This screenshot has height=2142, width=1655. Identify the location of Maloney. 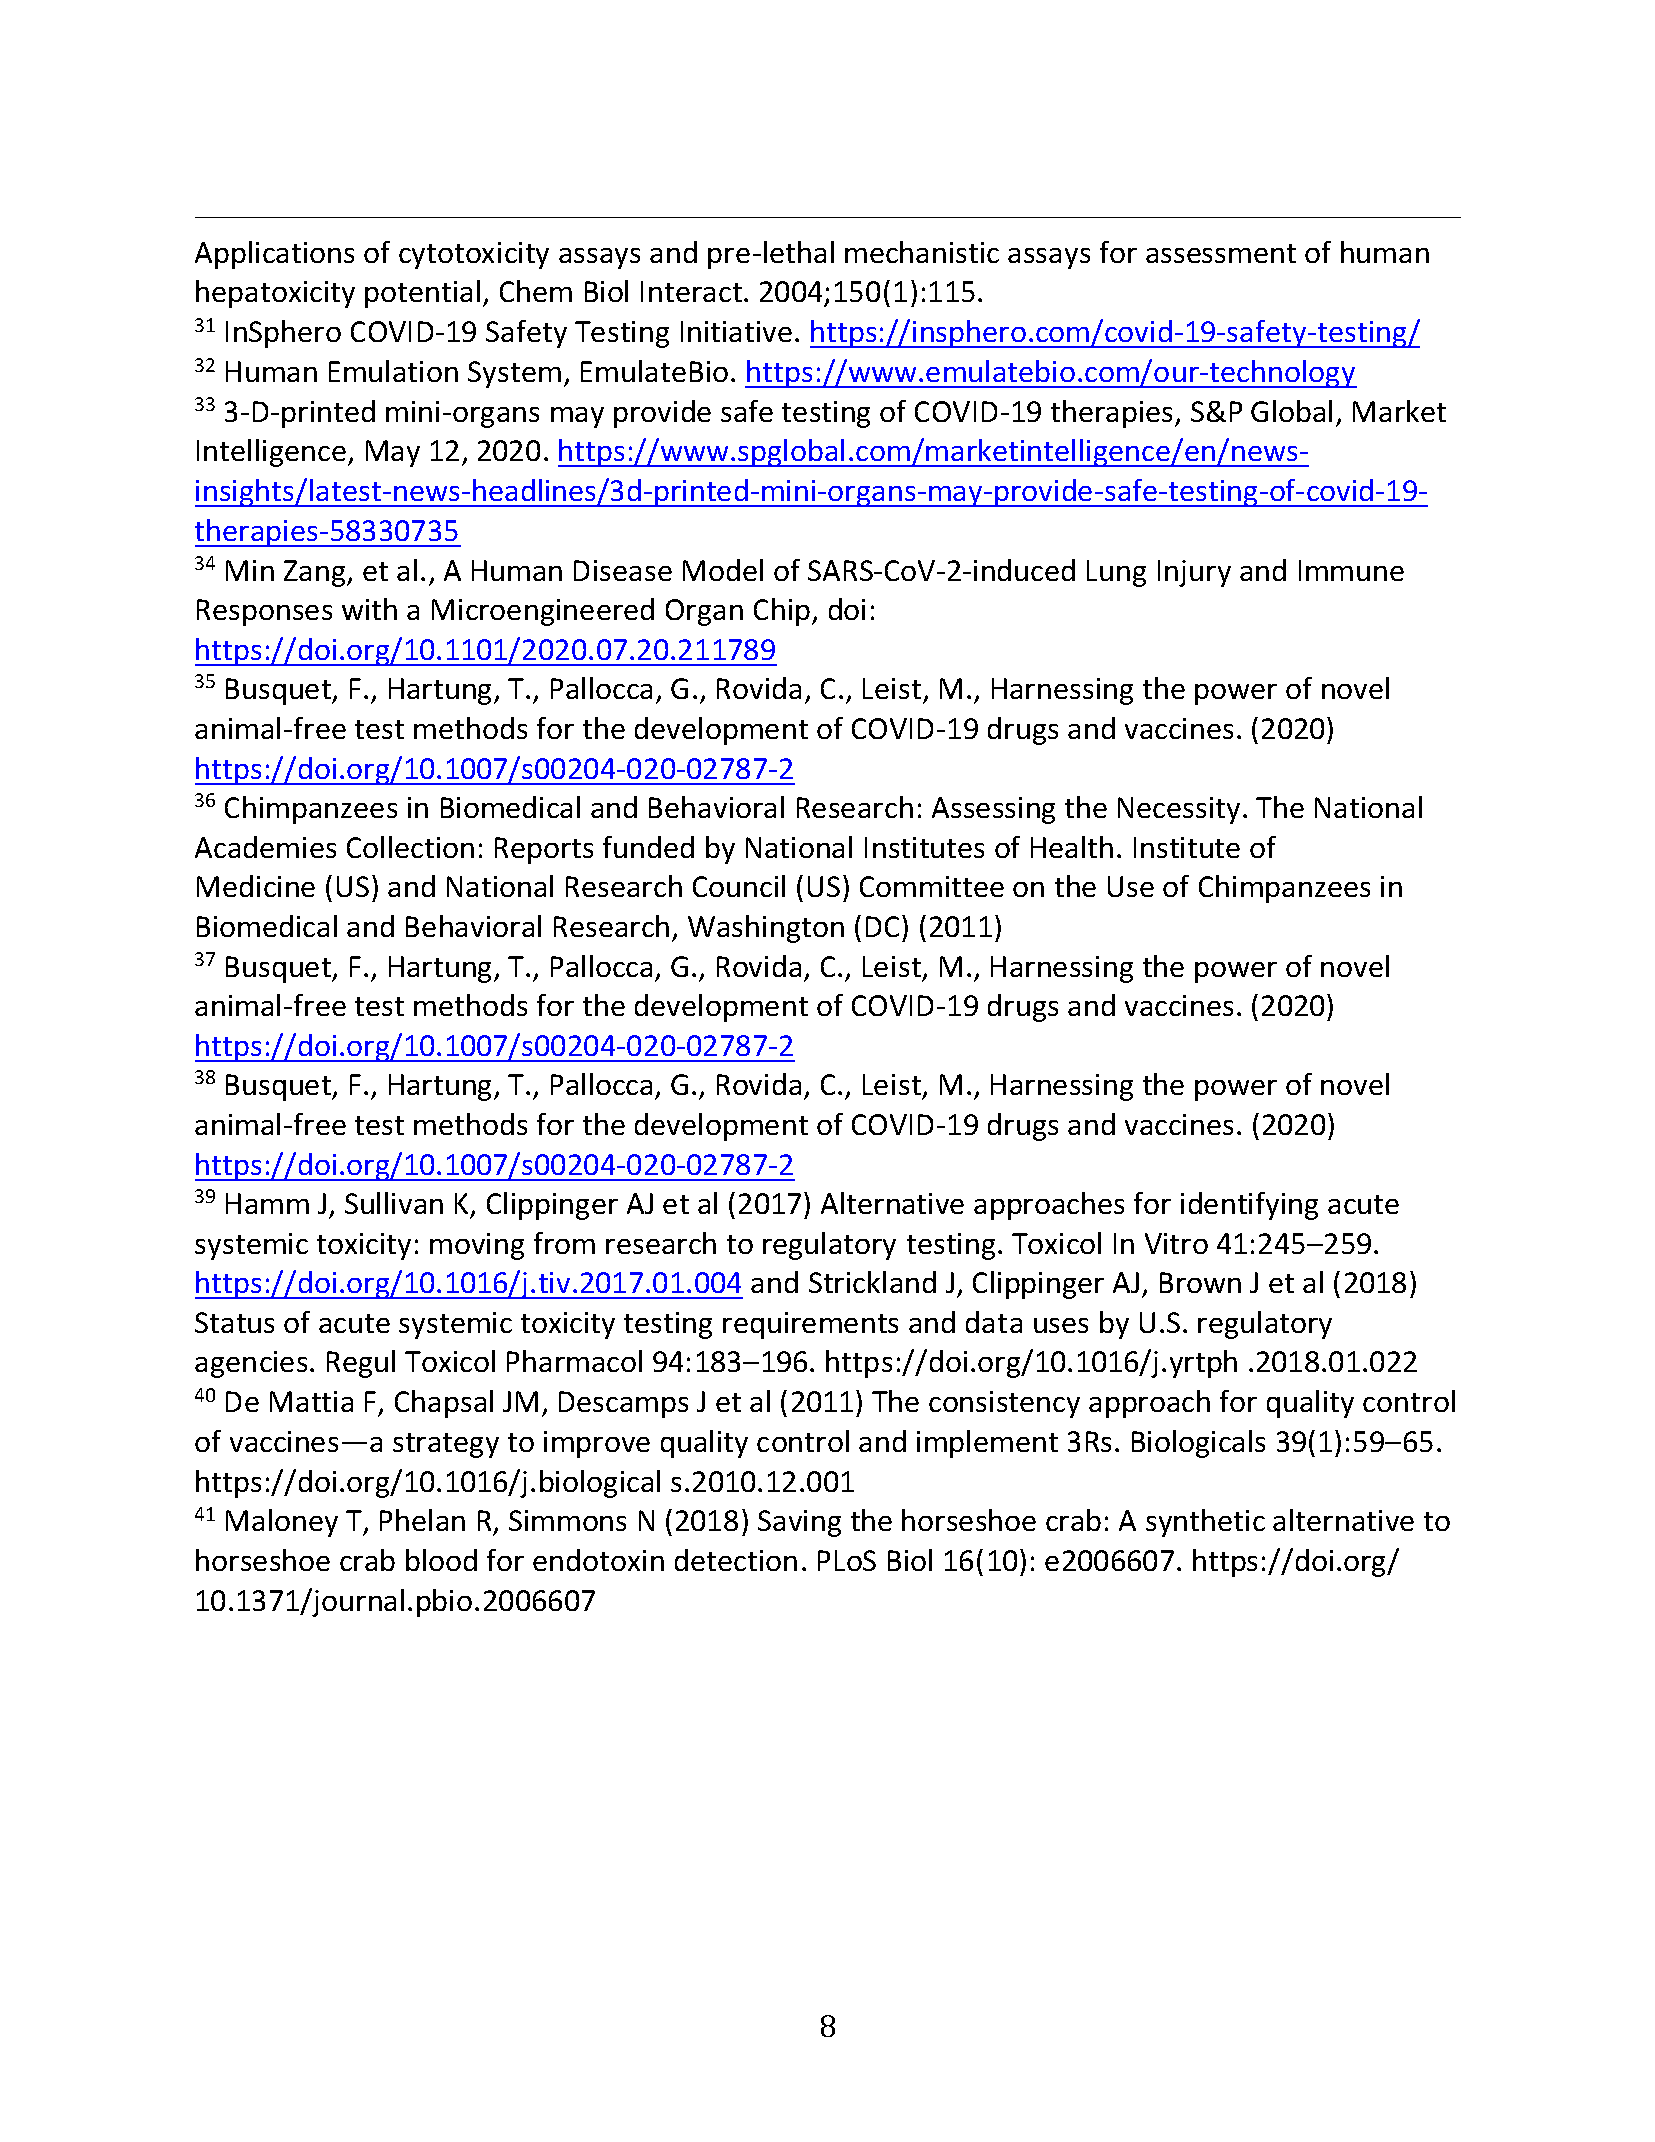
(282, 1523).
